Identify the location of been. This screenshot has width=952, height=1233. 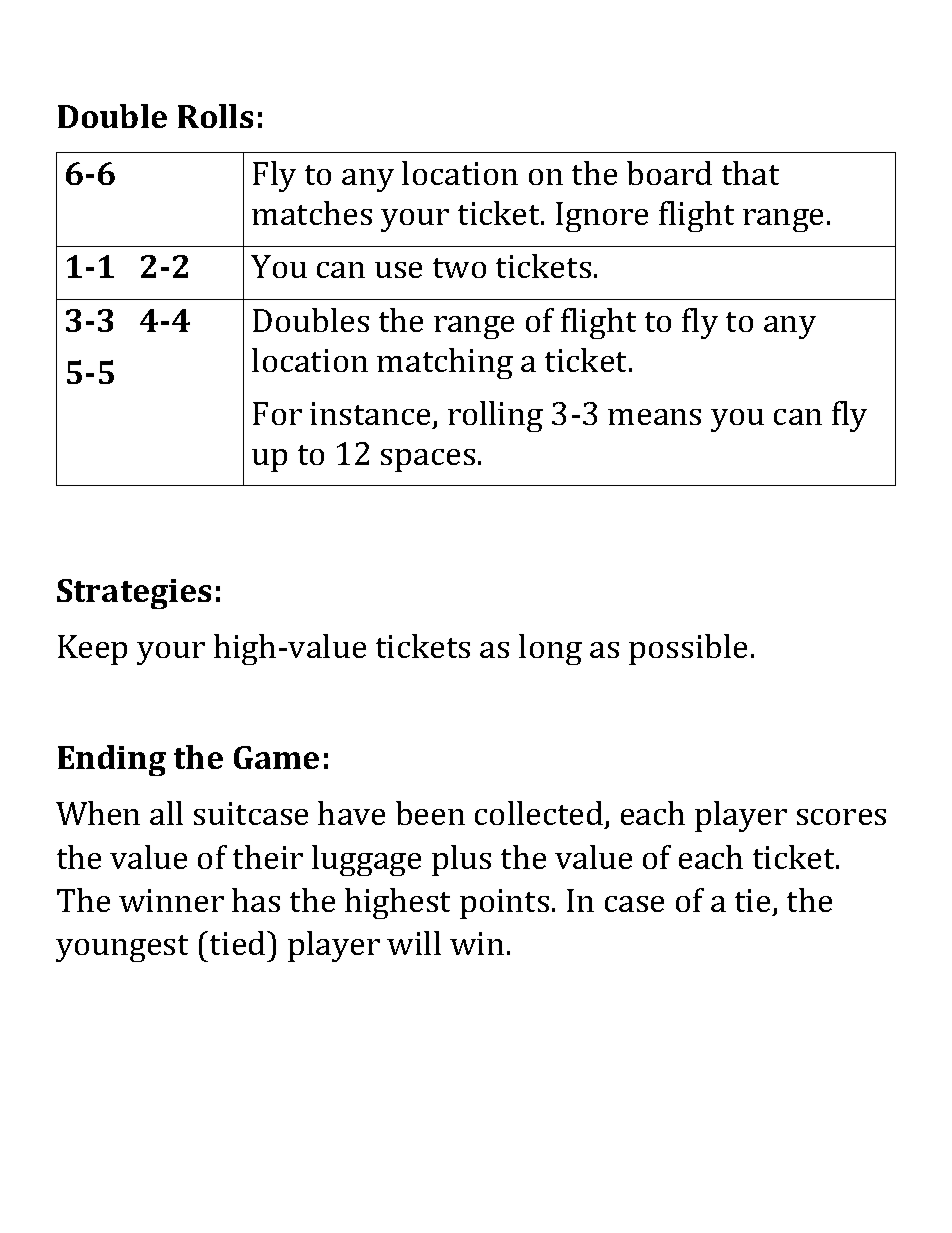
(430, 813).
